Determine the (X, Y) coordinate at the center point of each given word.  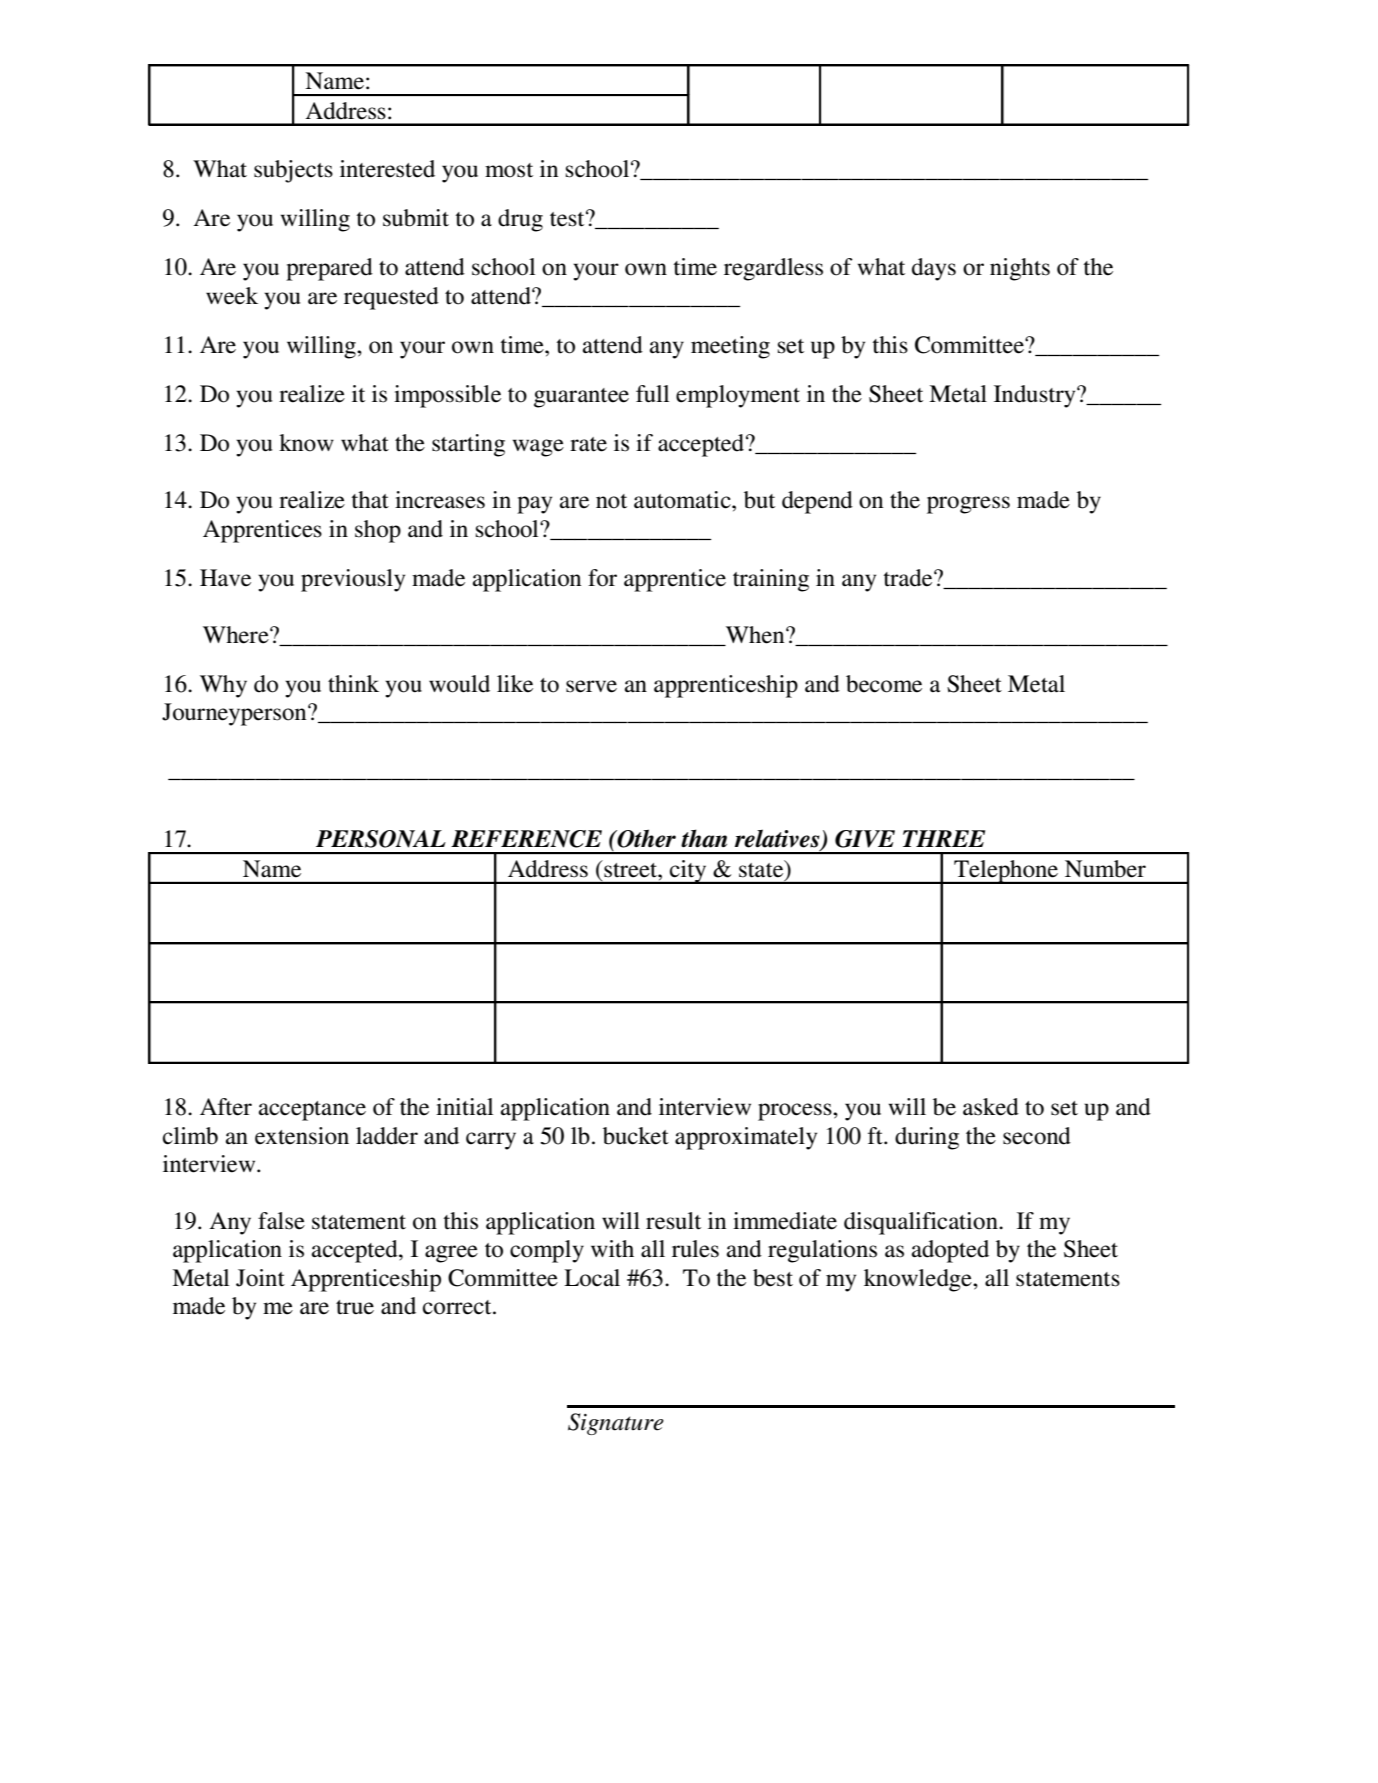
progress (968, 505)
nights (1020, 269)
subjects (293, 171)
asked (991, 1107)
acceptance (312, 1111)
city (688, 872)
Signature (616, 1424)
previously (353, 580)
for (602, 578)
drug (520, 220)
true (355, 1307)
